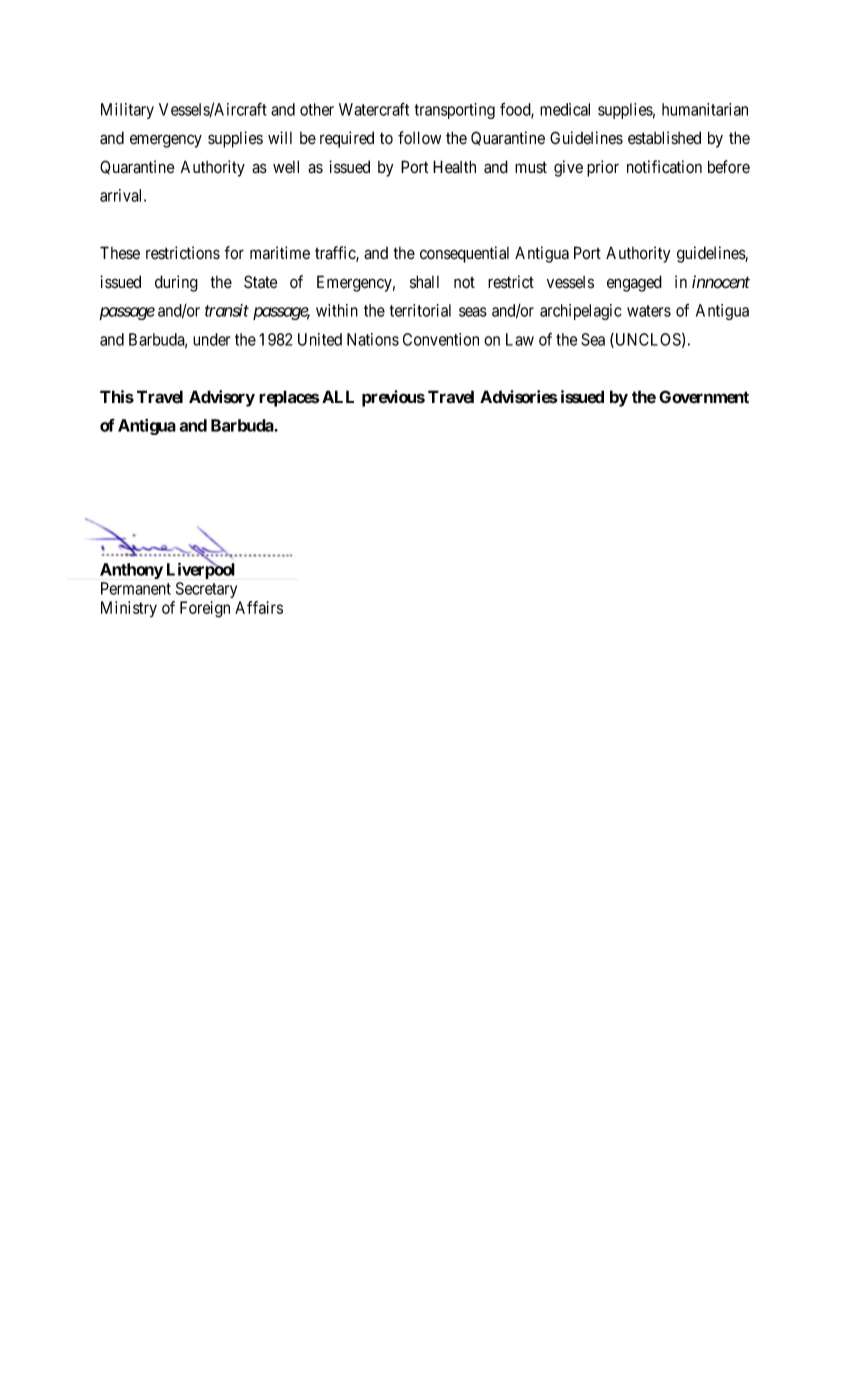 This image has height=1400, width=849. Describe the element at coordinates (649, 311) in the image. I see `waters` at that location.
